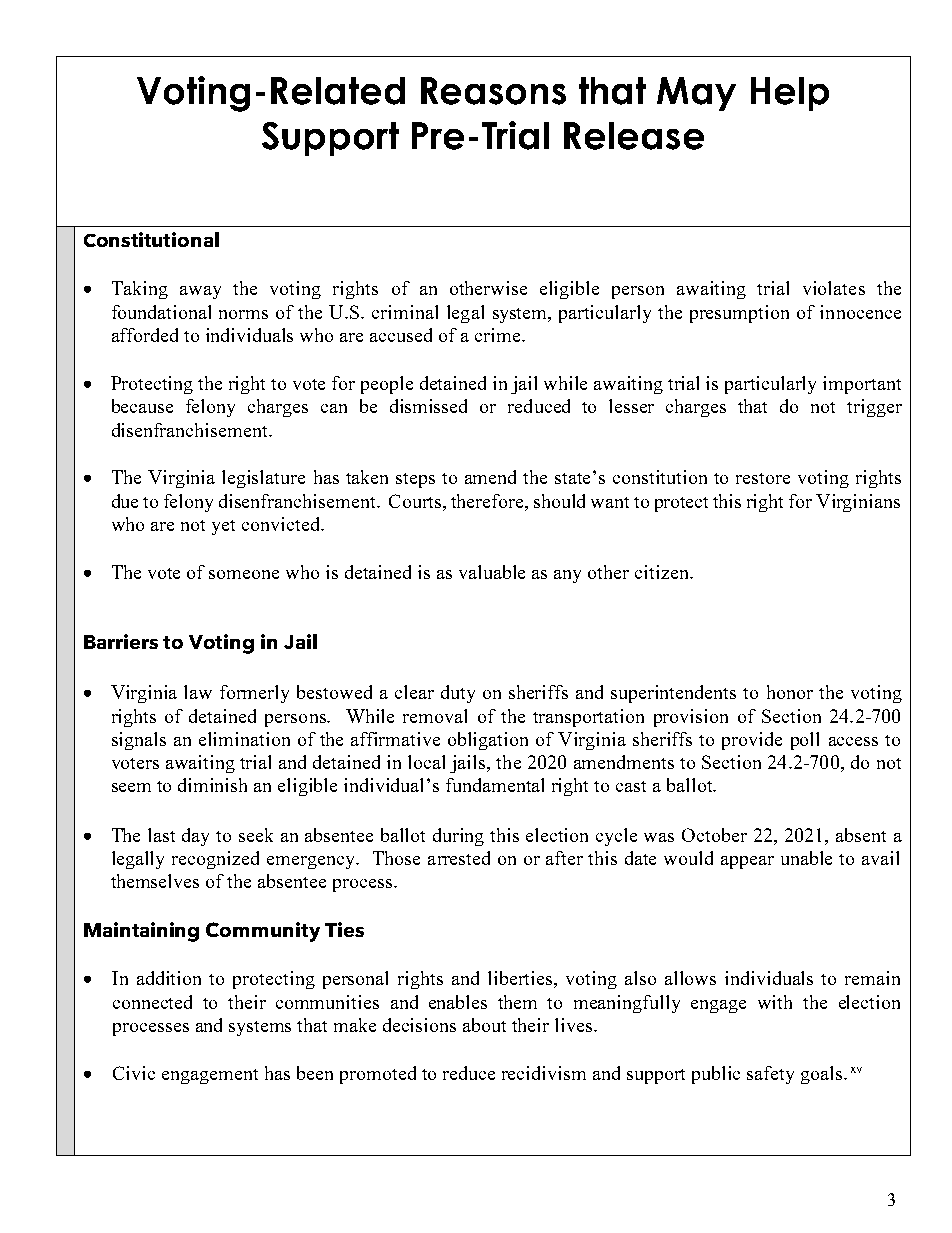  What do you see at coordinates (493, 91) in the document?
I see `Reasons` at bounding box center [493, 91].
